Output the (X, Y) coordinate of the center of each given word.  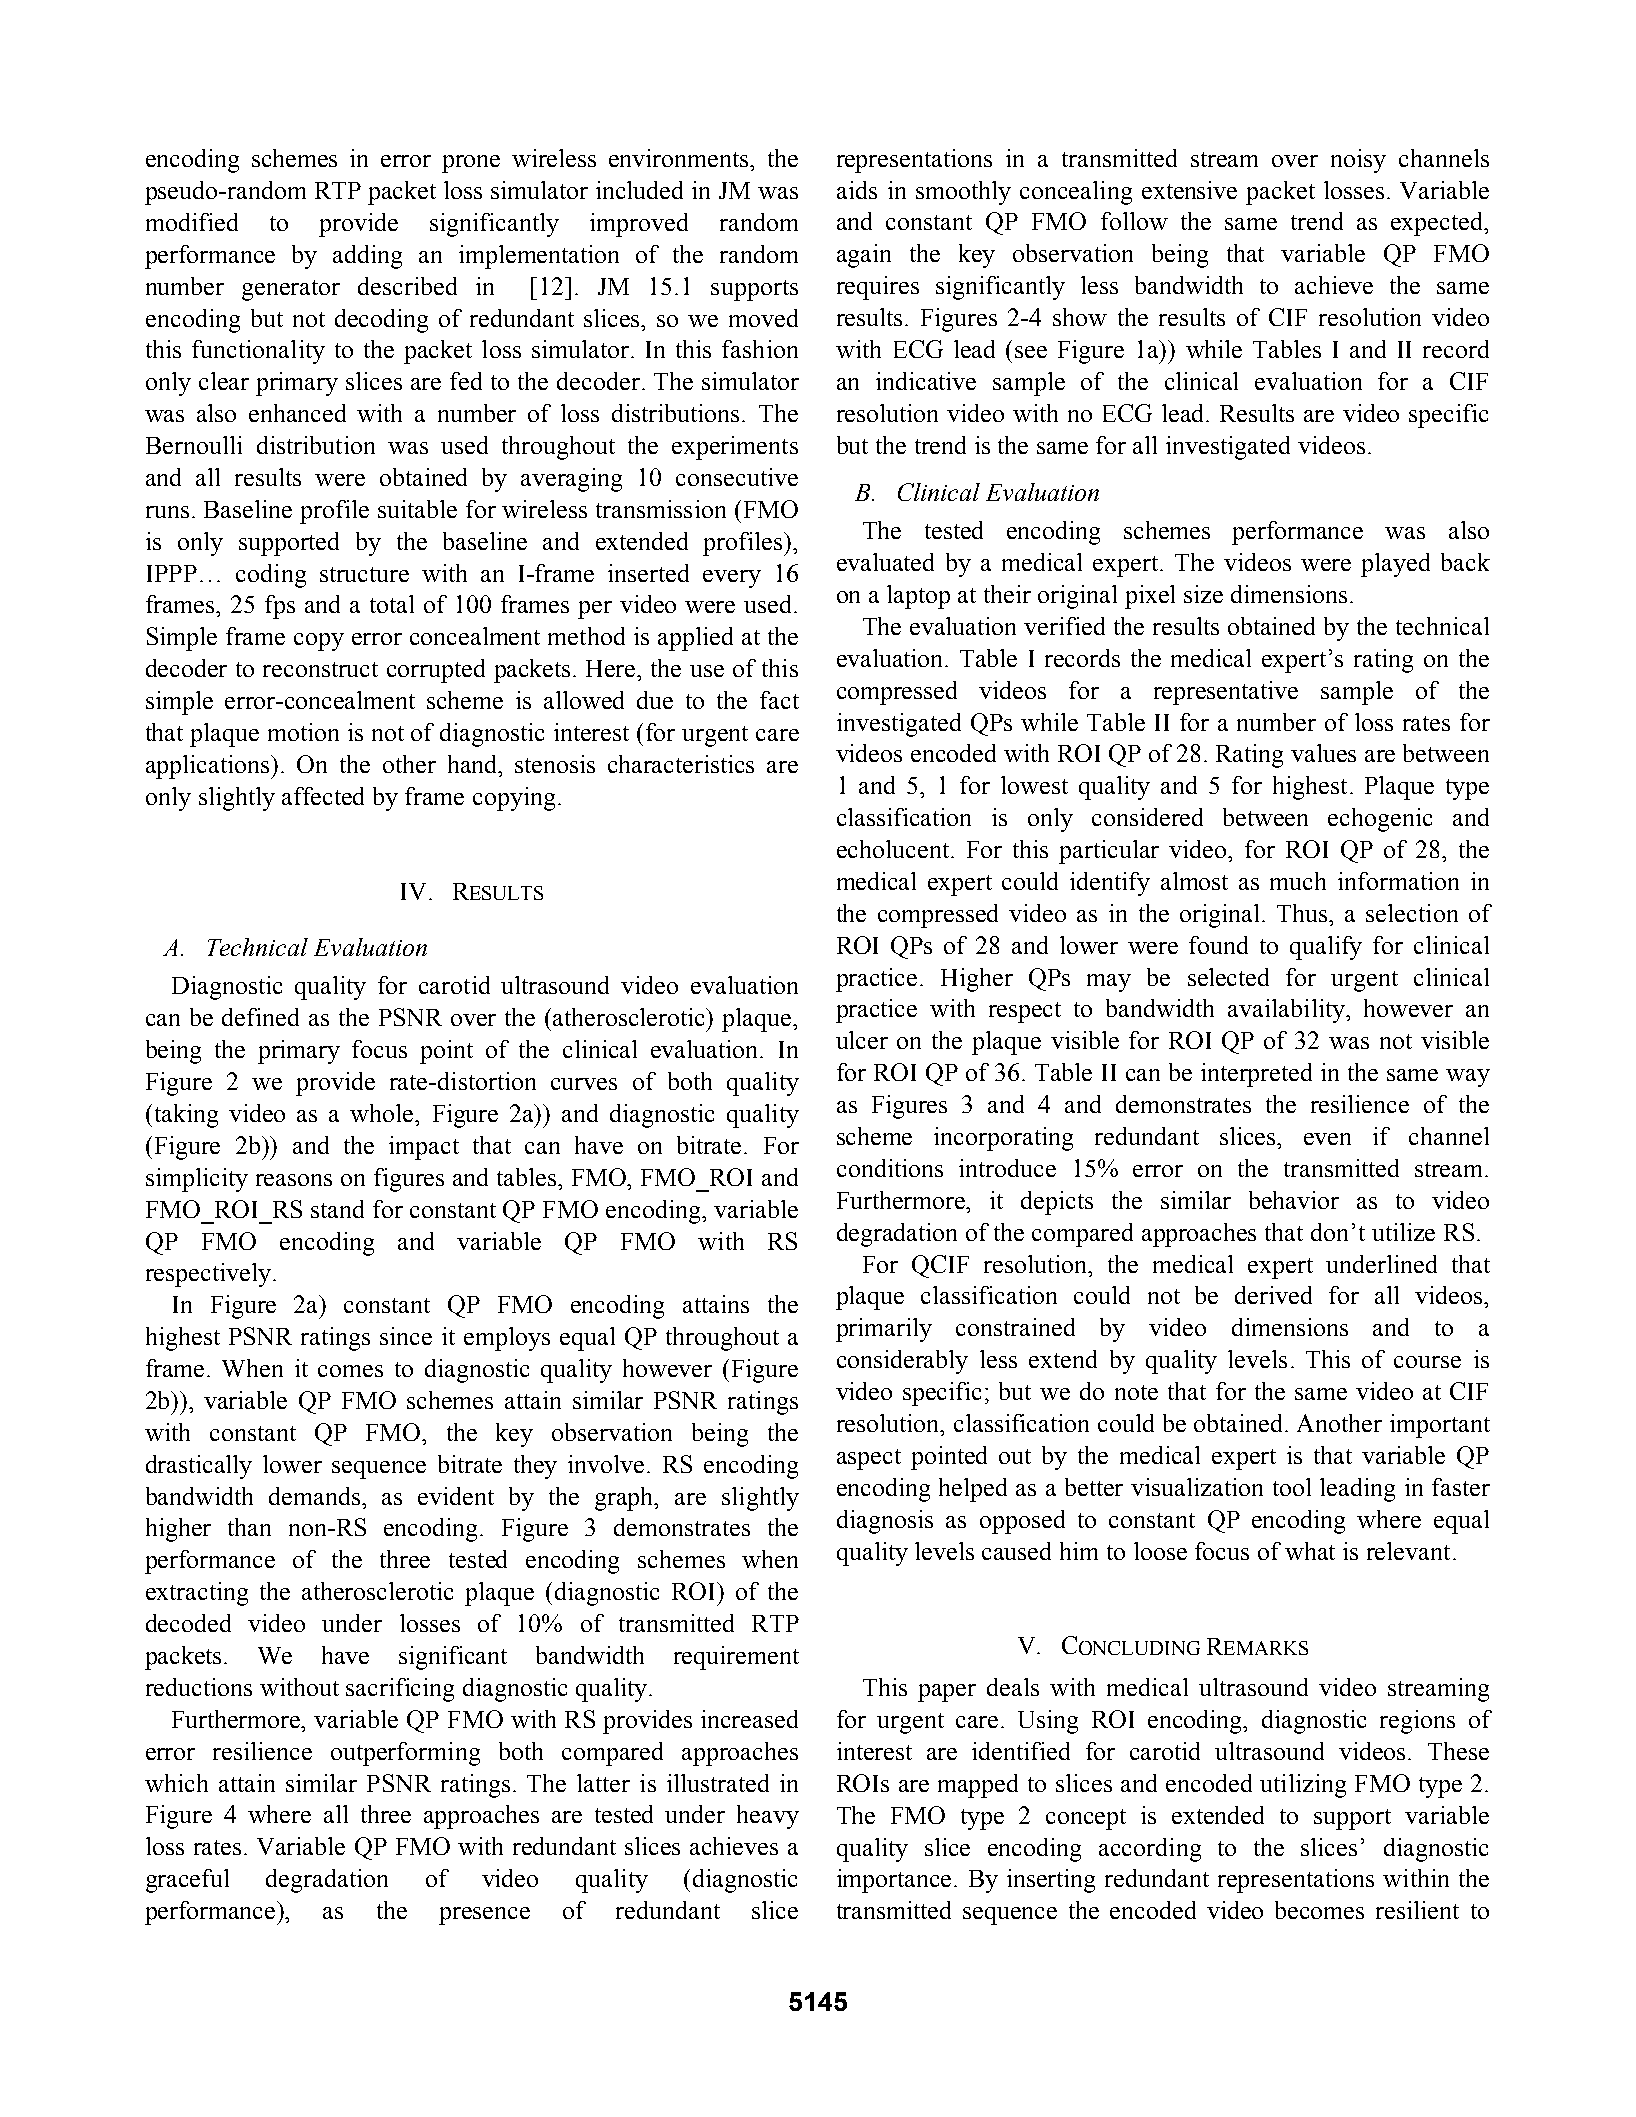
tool (1292, 1487)
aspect (869, 1459)
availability (1288, 1011)
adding (367, 257)
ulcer (862, 1040)
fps (280, 607)
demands (316, 1496)
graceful (187, 1881)
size (1203, 594)
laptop (918, 597)
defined (260, 1017)
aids (857, 190)
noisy (1358, 161)
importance (896, 1881)
